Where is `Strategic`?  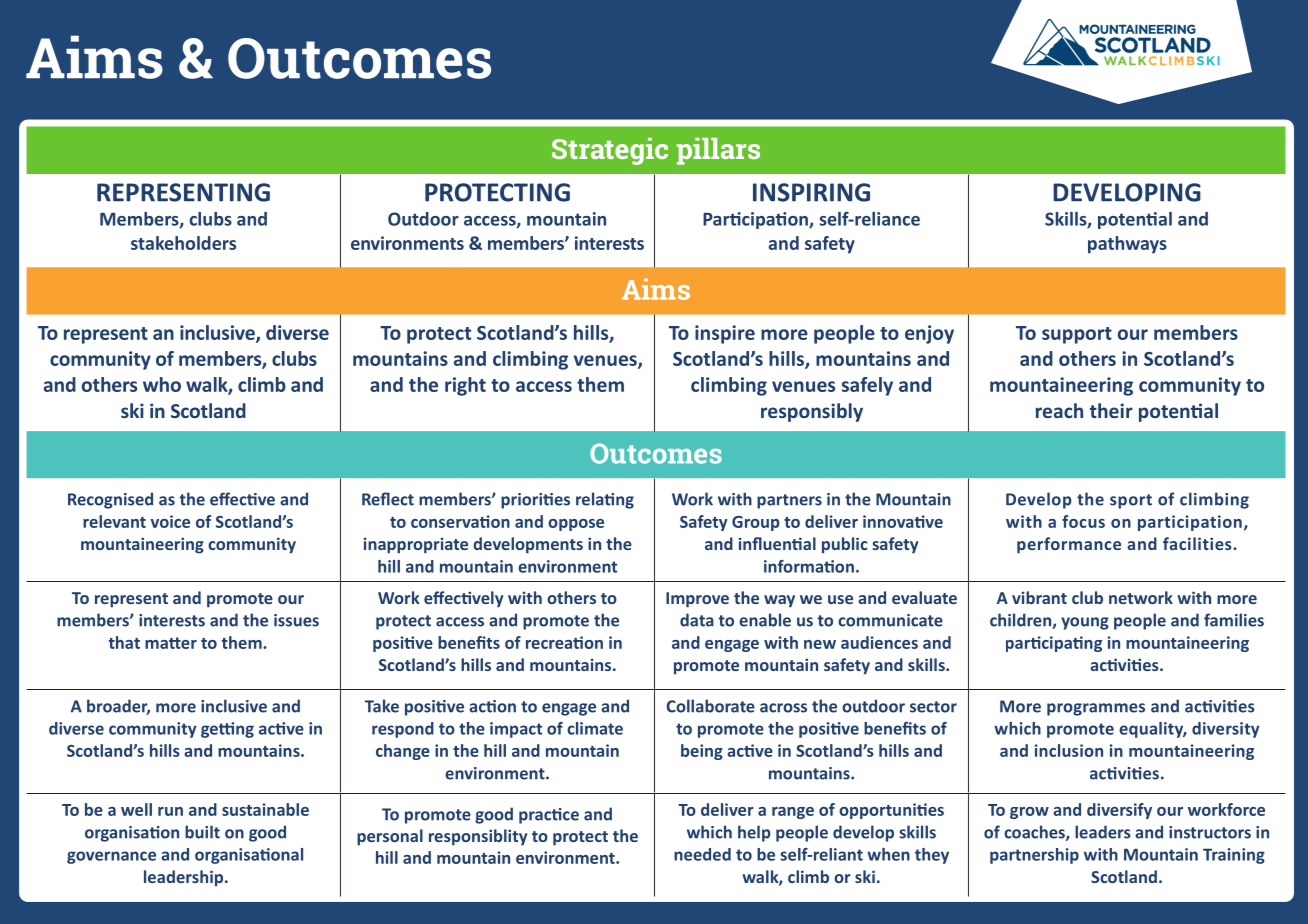
Strategic is located at coordinates (610, 151).
